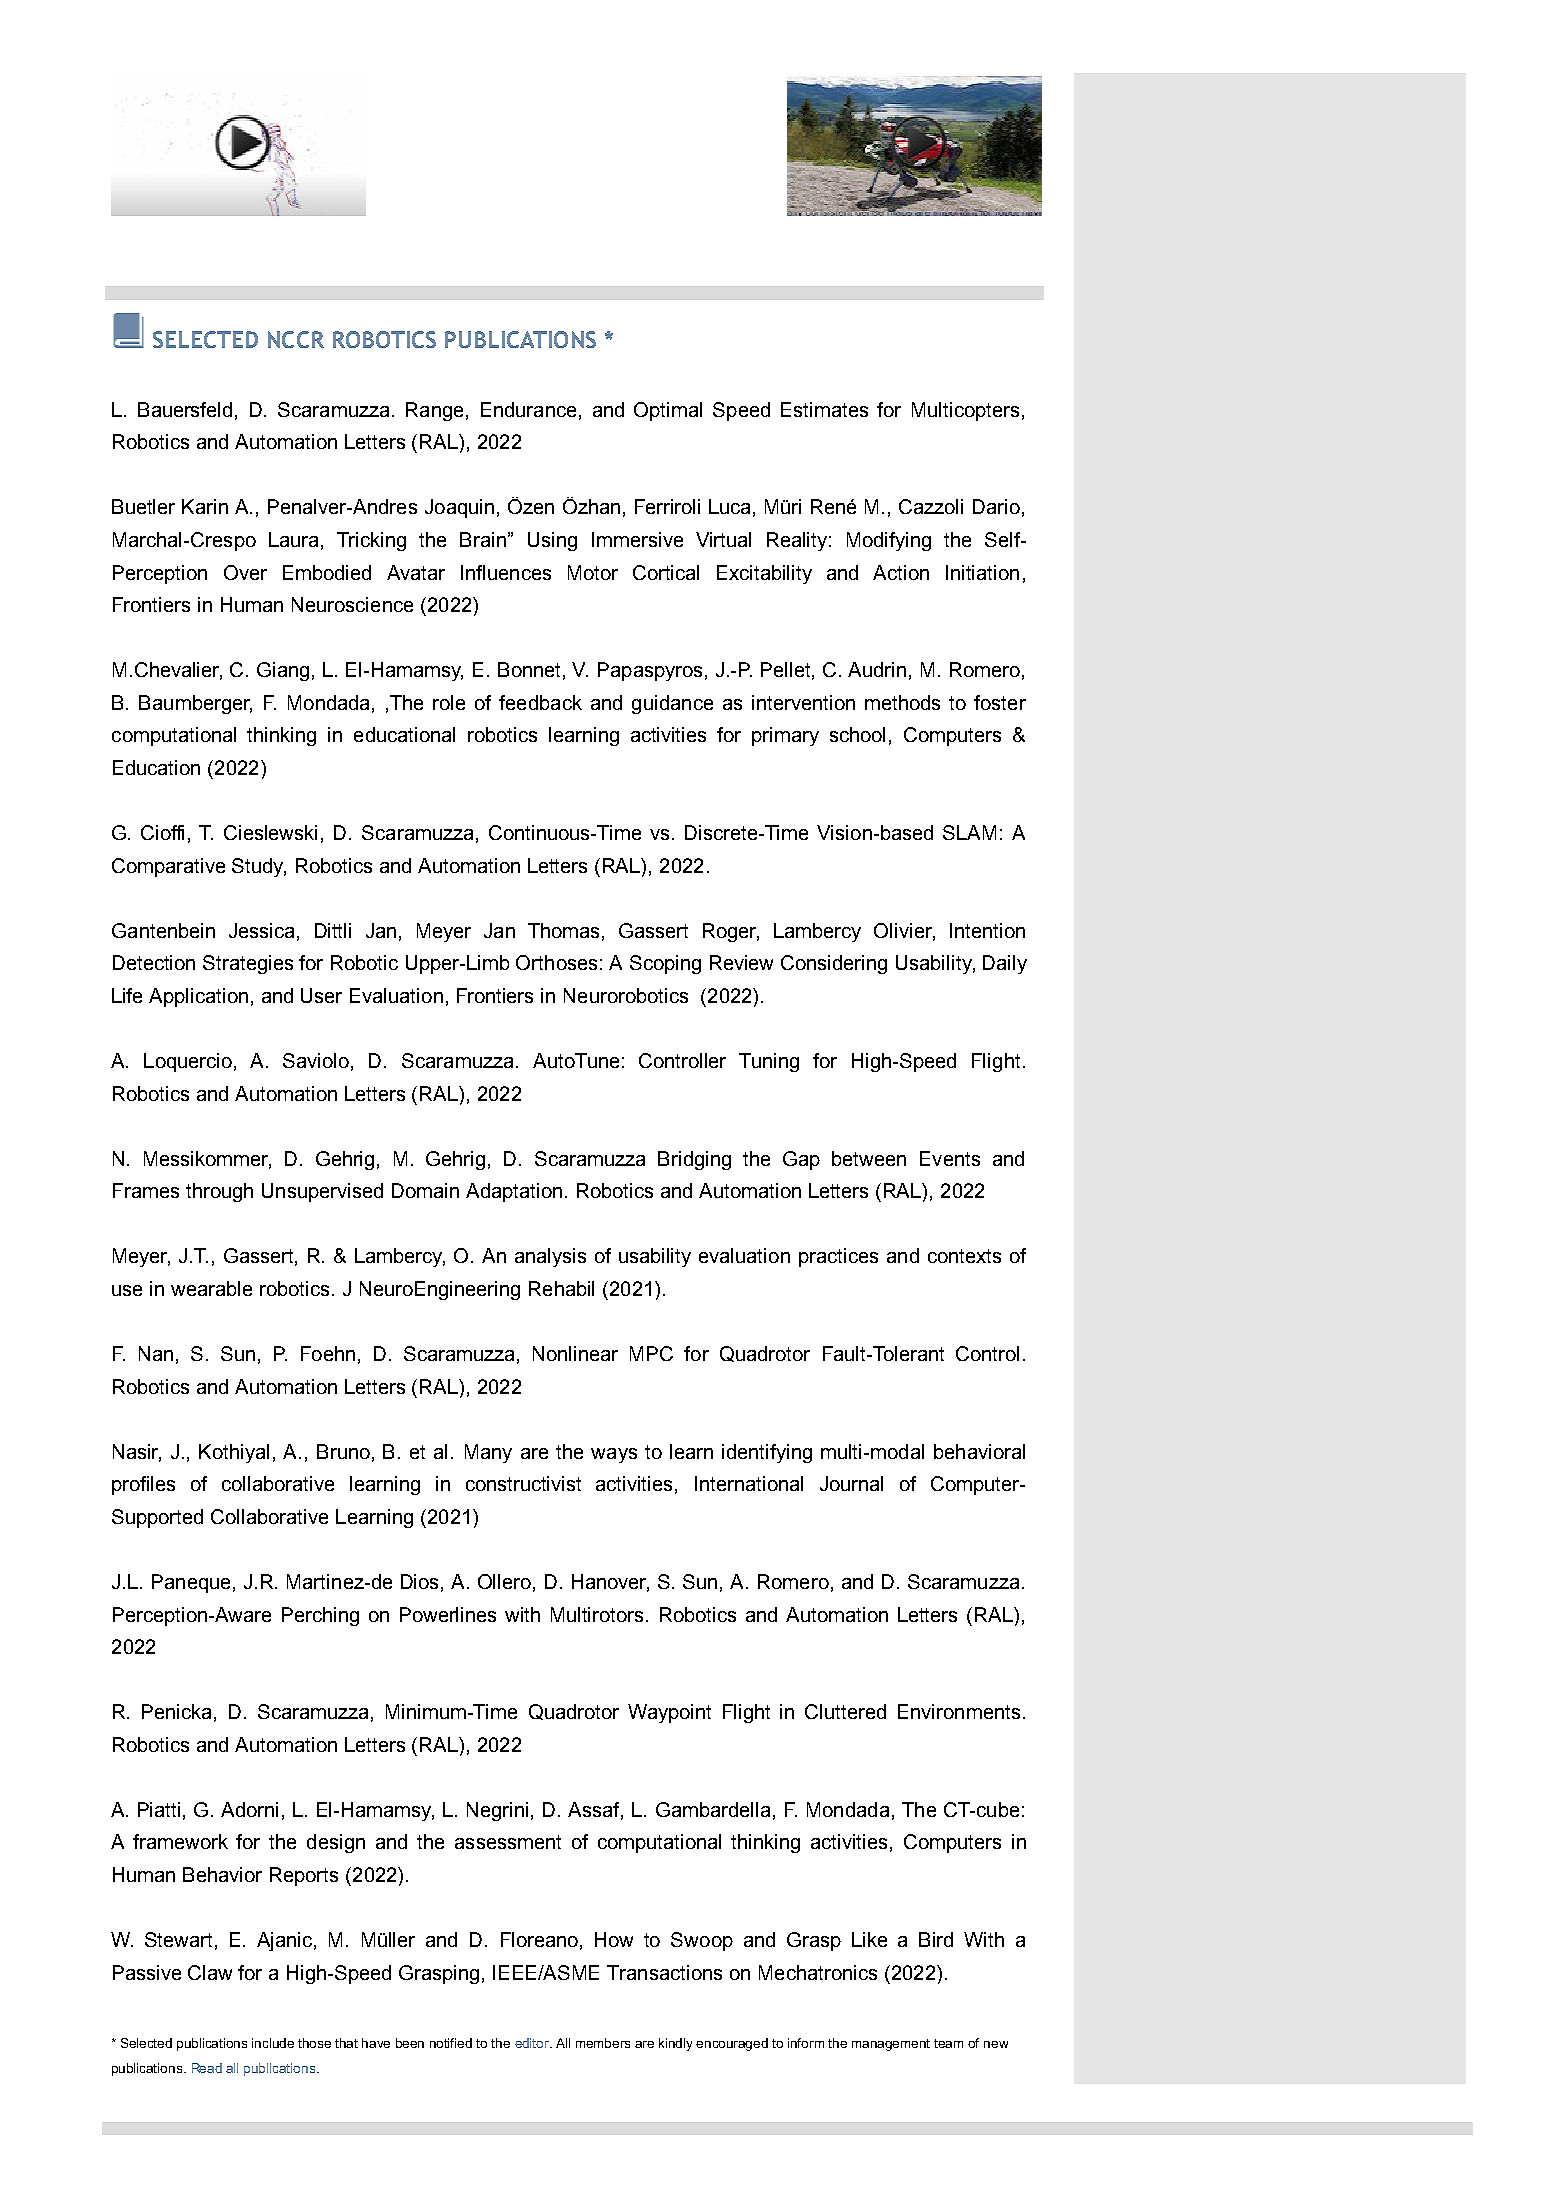 This screenshot has height=2206, width=1561. I want to click on Strategies, so click(248, 964).
